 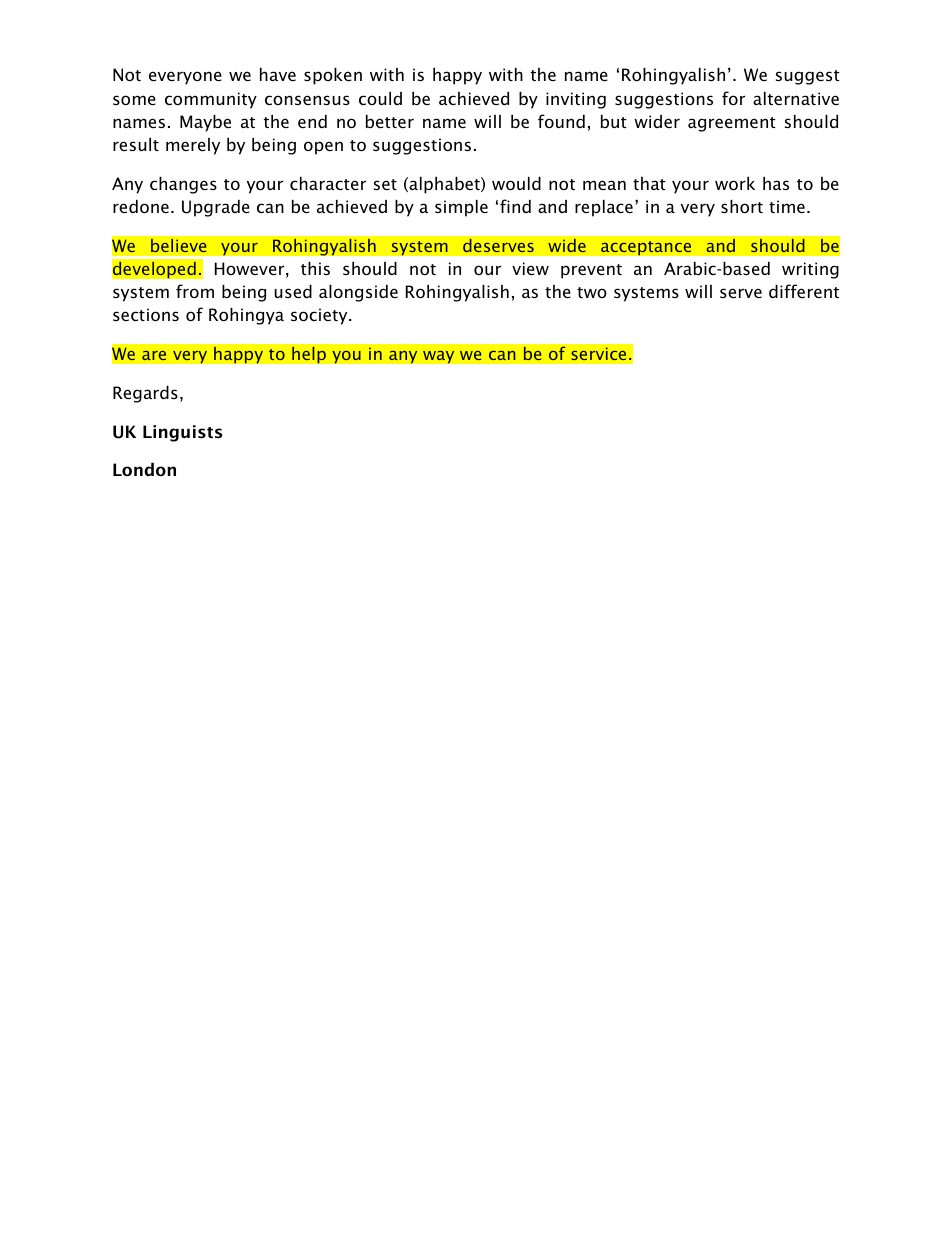 What do you see at coordinates (742, 206) in the screenshot?
I see `short` at bounding box center [742, 206].
